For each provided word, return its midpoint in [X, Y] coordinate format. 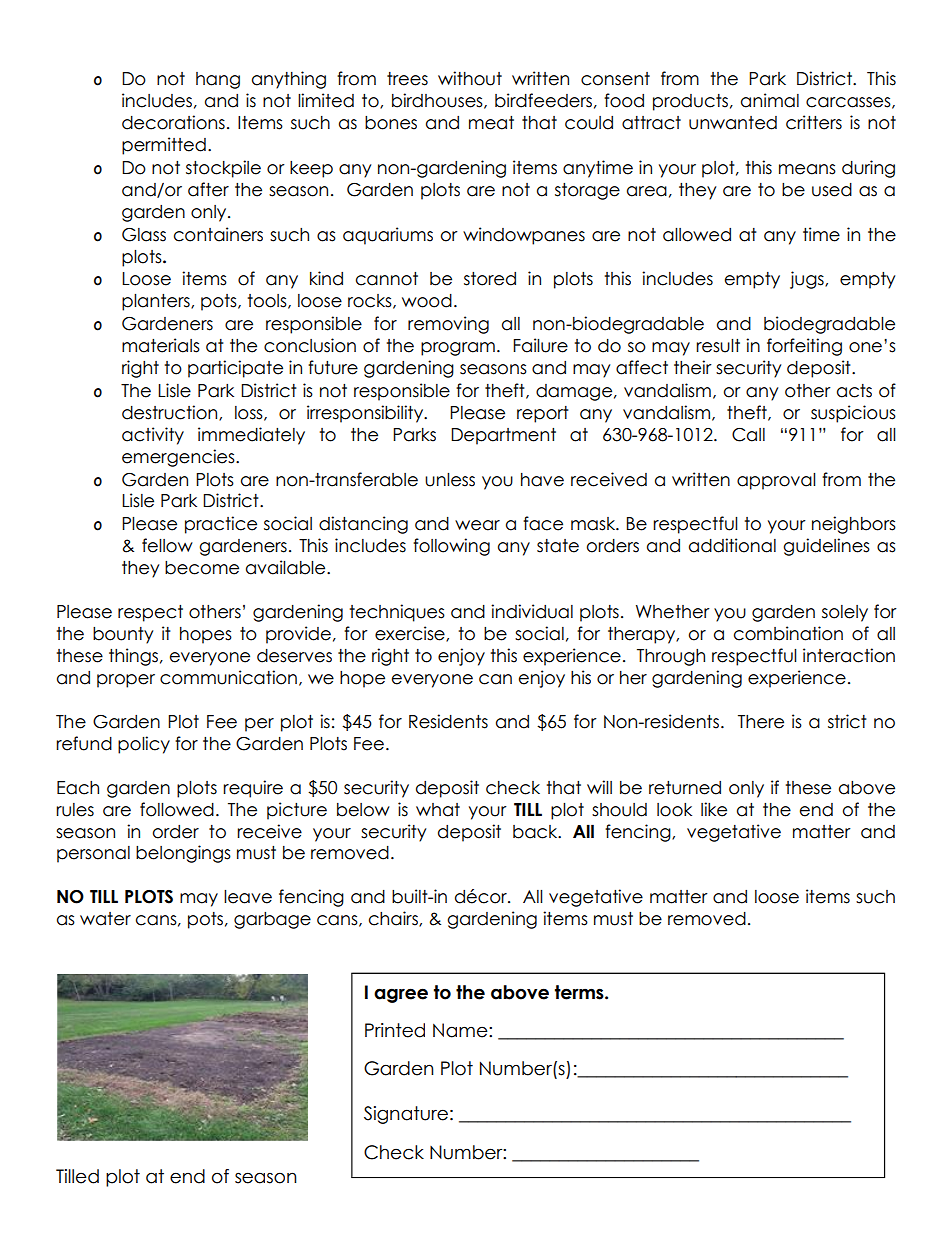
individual [532, 611]
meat [491, 123]
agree [401, 995]
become [202, 568]
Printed [395, 1030]
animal [770, 100]
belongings [183, 854]
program [458, 349]
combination [788, 633]
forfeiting [804, 347]
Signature [406, 1115]
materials [161, 345]
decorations [173, 122]
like [714, 809]
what [438, 810]
